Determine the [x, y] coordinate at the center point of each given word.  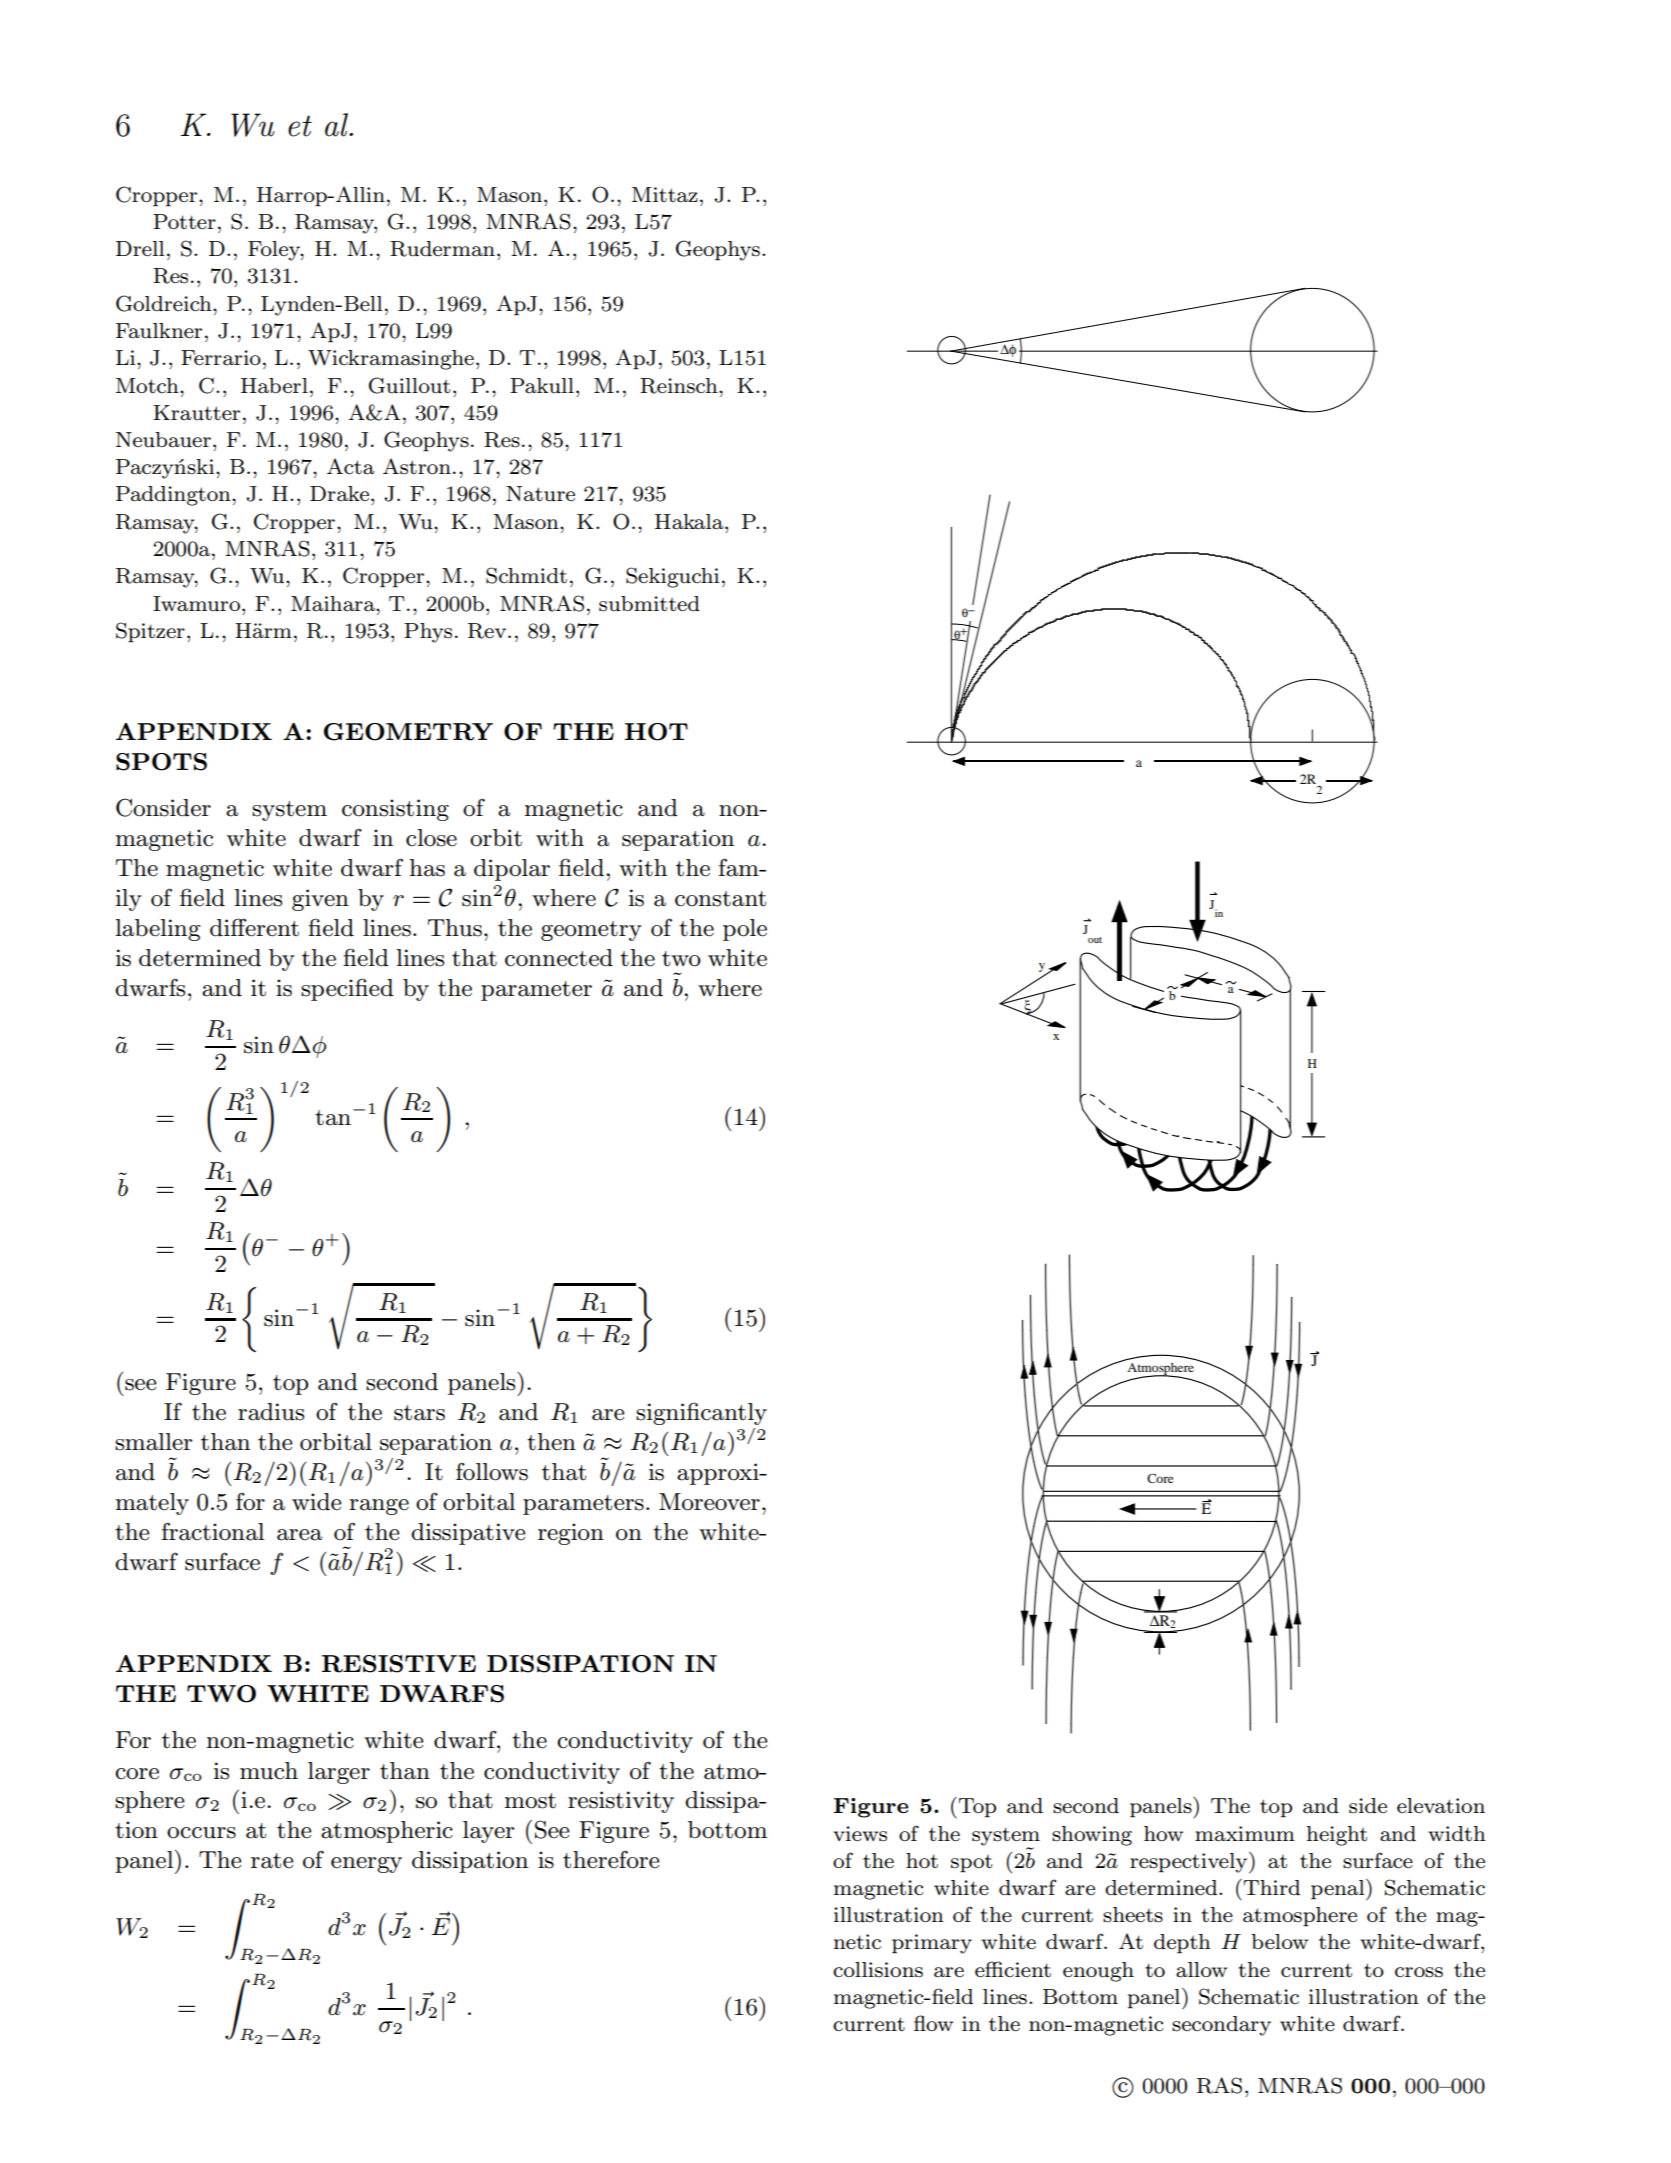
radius [271, 1412]
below [1279, 1942]
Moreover [709, 1502]
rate [272, 1861]
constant [720, 899]
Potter [184, 222]
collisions [878, 1970]
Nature [540, 494]
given [320, 900]
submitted [649, 604]
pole [745, 930]
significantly [701, 1413]
